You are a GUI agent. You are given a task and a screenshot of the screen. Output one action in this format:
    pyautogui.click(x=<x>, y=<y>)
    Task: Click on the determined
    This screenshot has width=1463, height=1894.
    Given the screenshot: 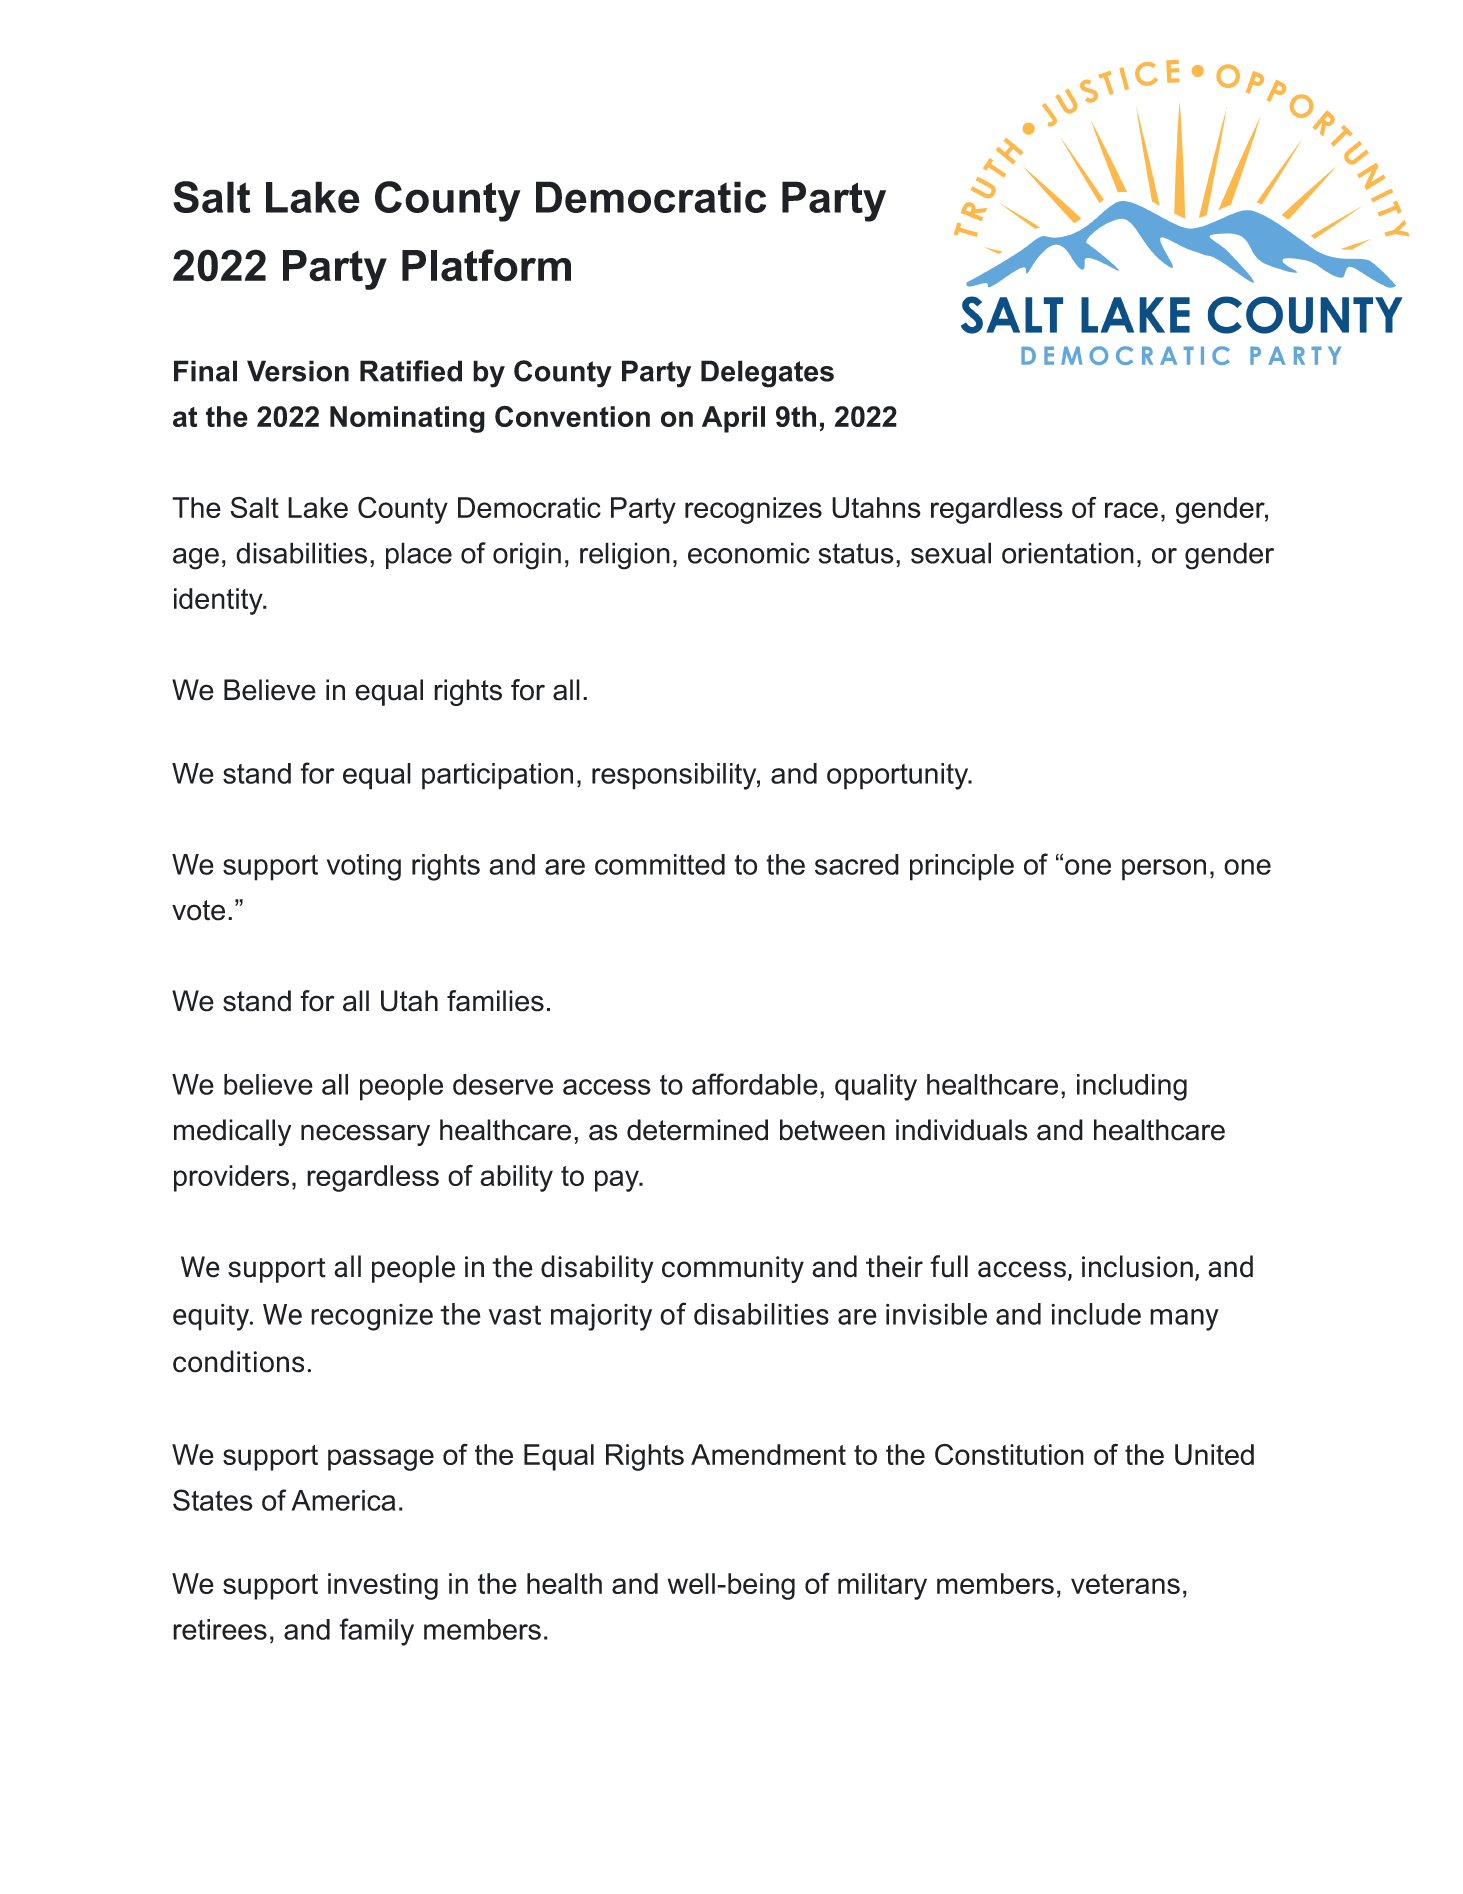 What is the action you would take?
    pyautogui.click(x=697, y=1130)
